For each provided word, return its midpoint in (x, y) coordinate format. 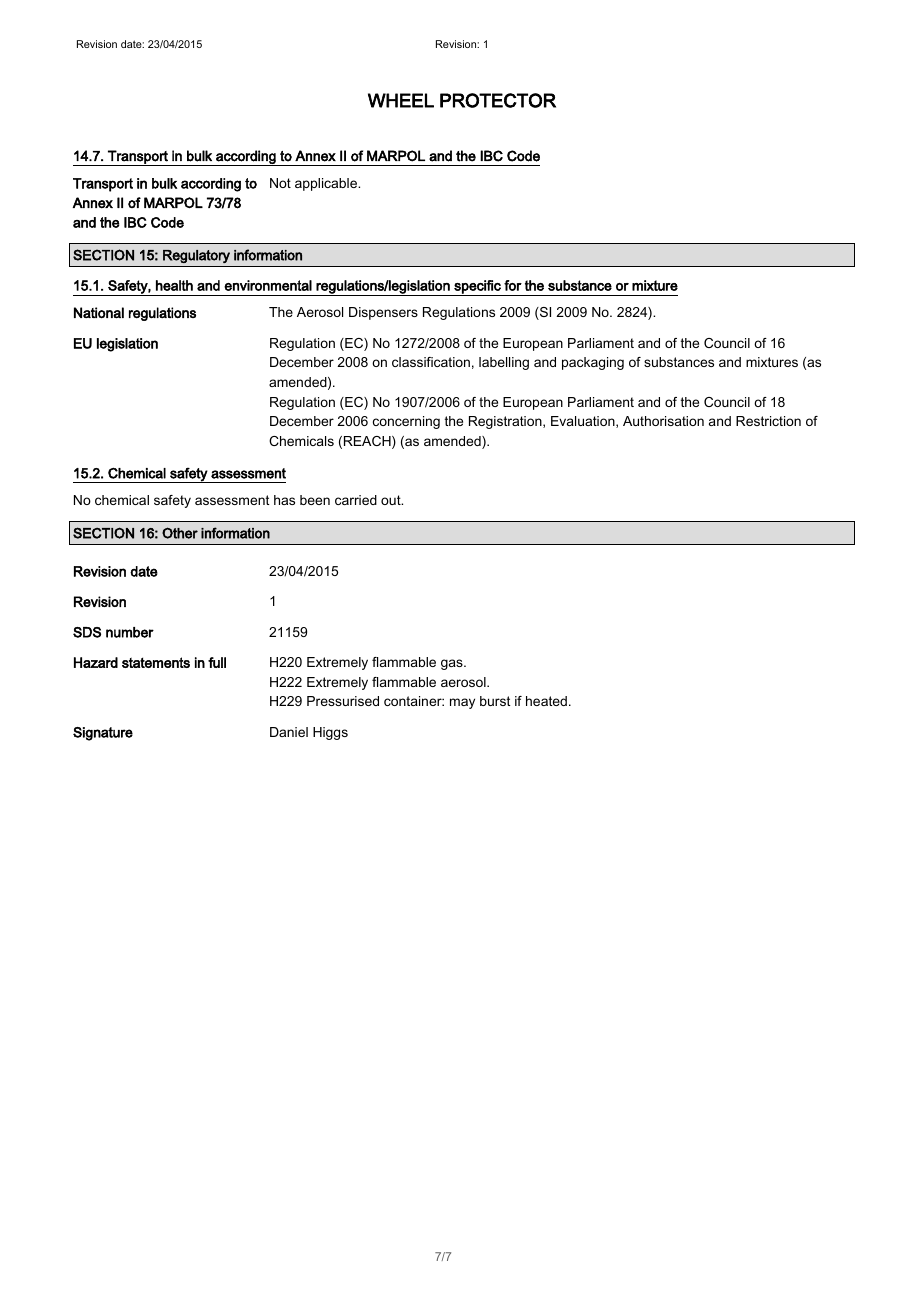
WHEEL (401, 100)
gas (453, 664)
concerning (406, 422)
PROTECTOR (498, 100)
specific (477, 288)
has (284, 500)
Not (280, 183)
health (174, 285)
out (392, 500)
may (462, 703)
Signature (103, 734)
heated (546, 701)
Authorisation (663, 421)
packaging (593, 363)
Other (180, 533)
